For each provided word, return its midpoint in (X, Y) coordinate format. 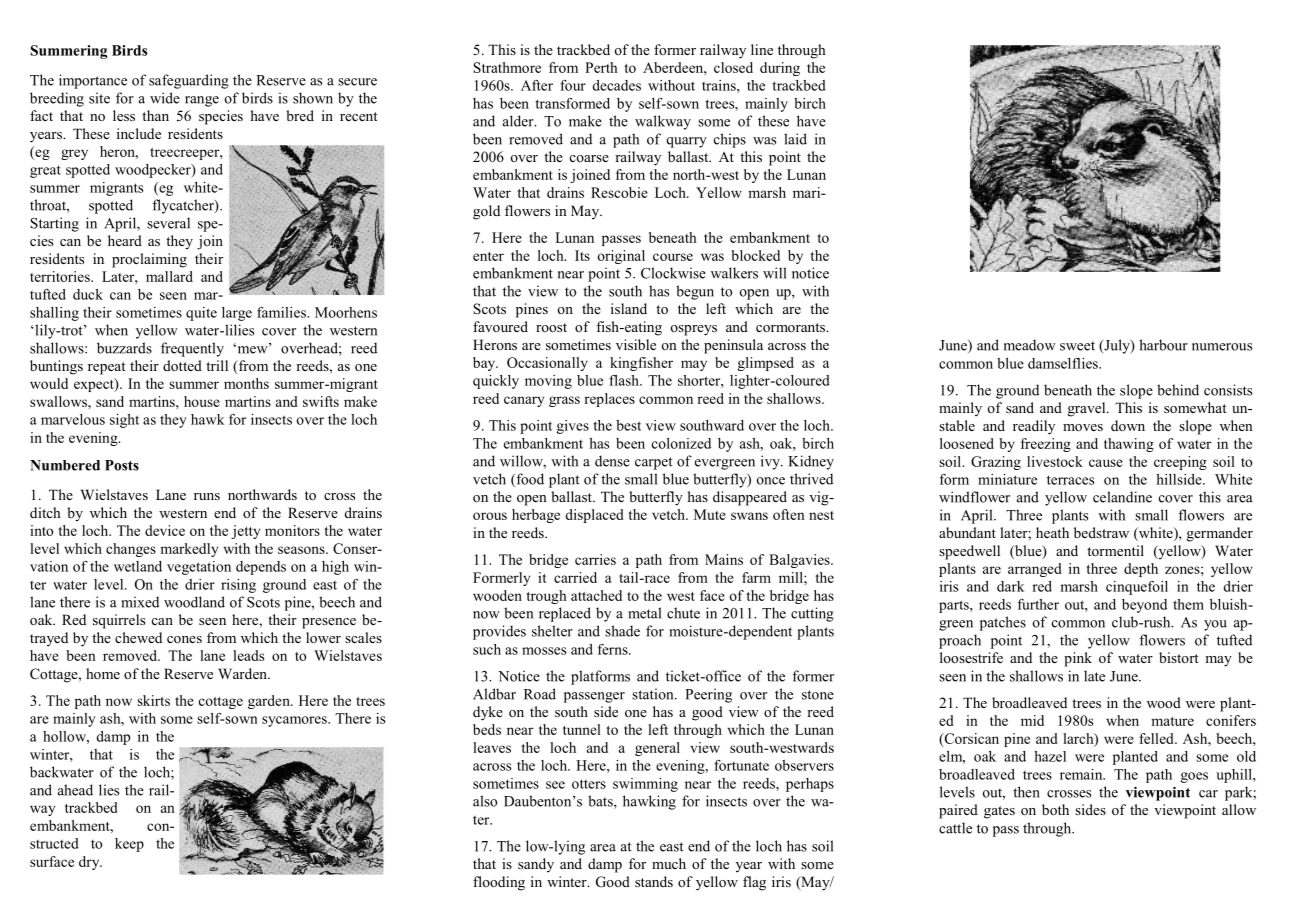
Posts (122, 465)
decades (616, 85)
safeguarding (189, 81)
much (669, 863)
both (1055, 809)
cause (1106, 463)
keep (129, 845)
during (780, 69)
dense (612, 461)
